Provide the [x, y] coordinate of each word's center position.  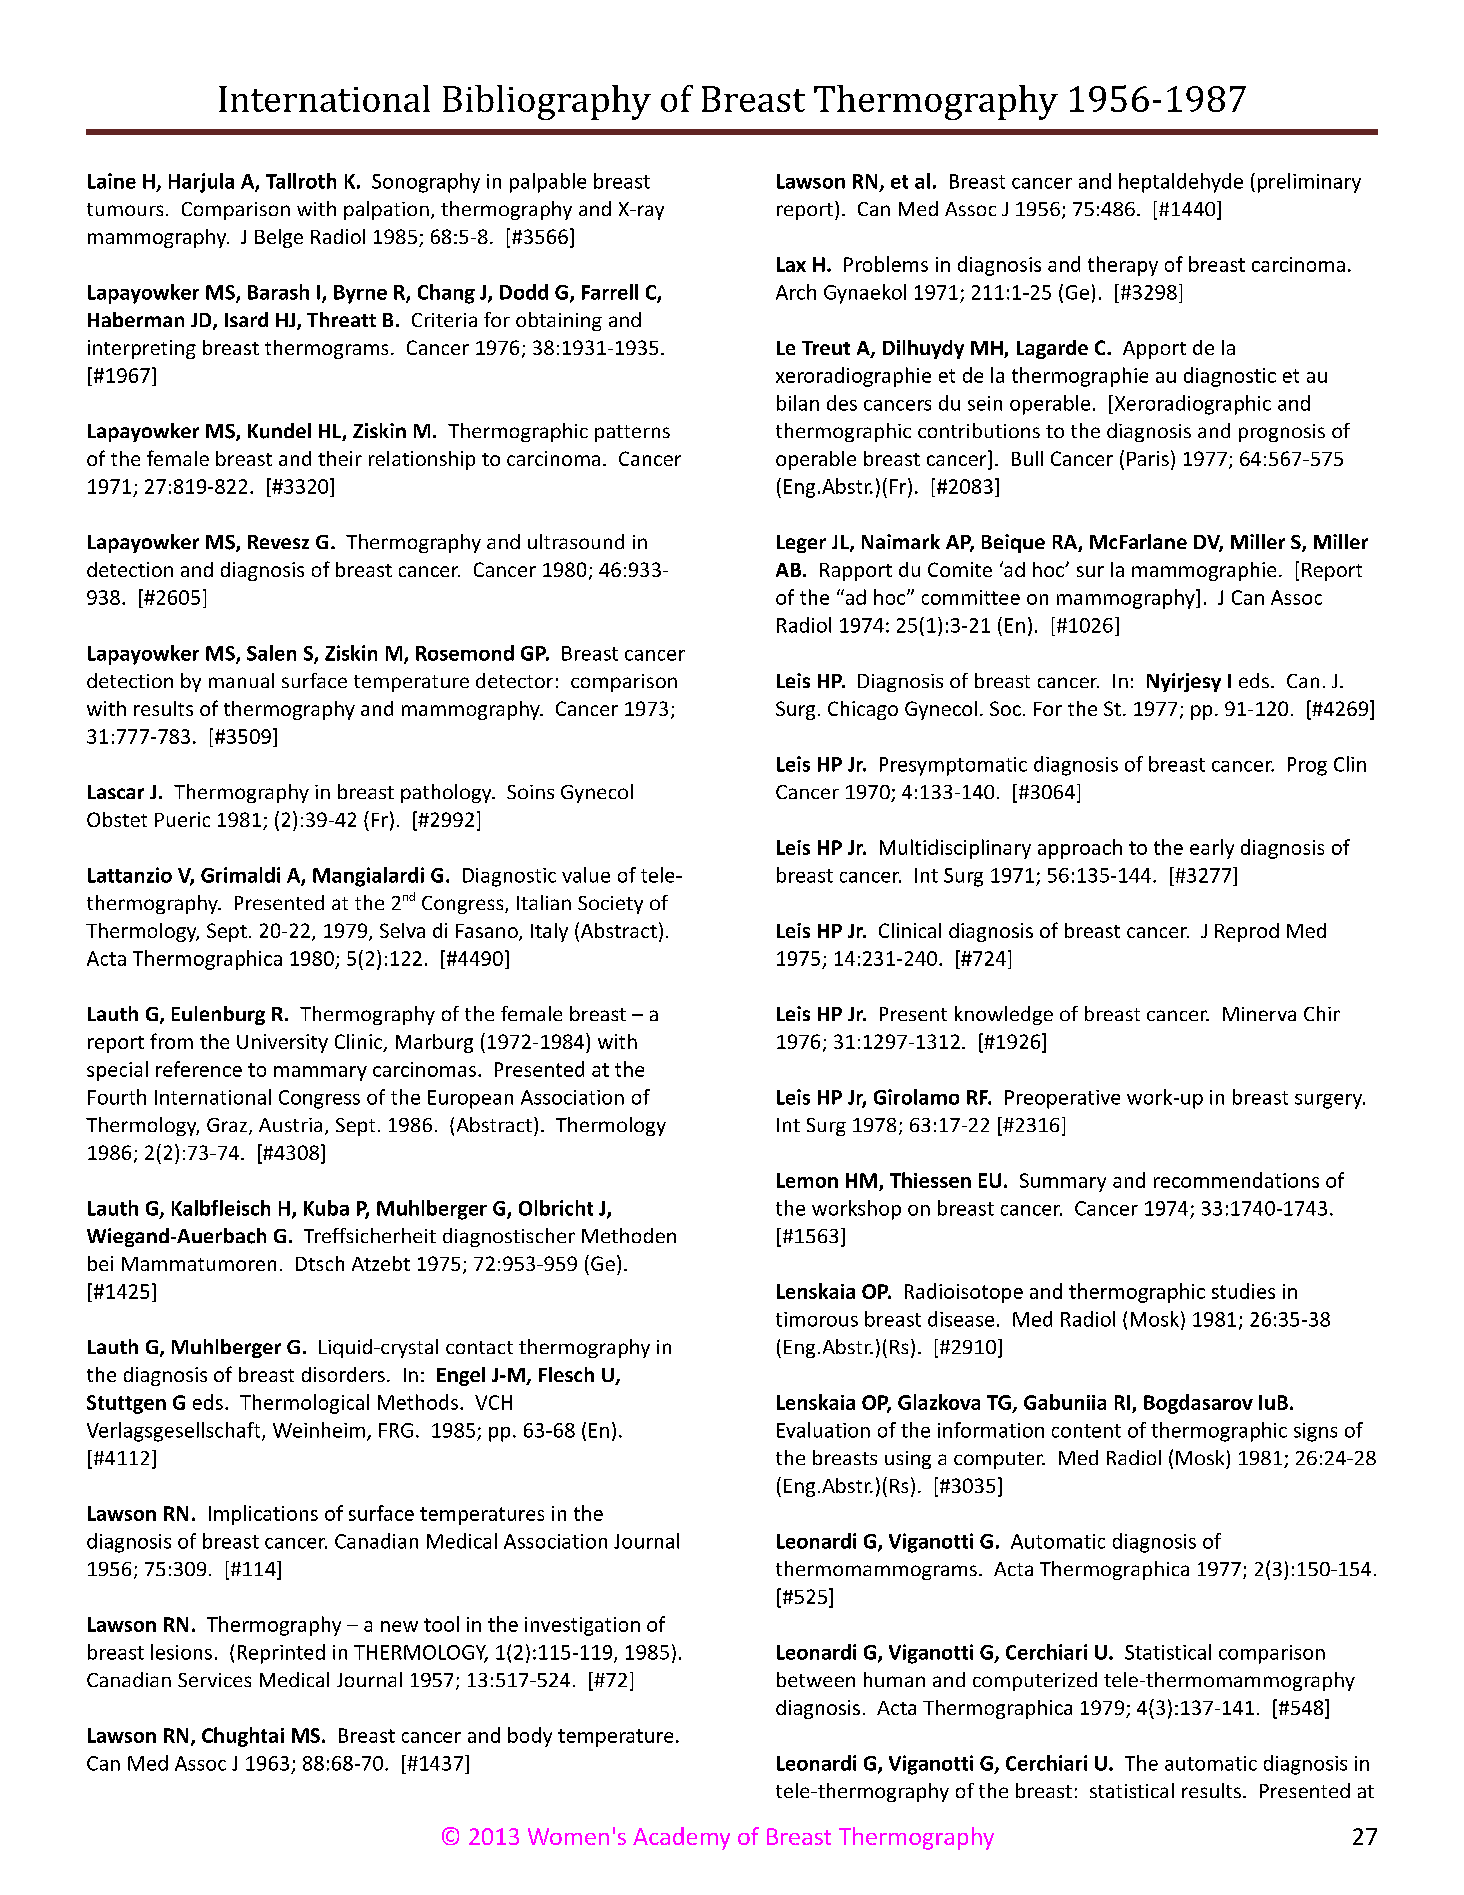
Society [610, 905]
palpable [548, 183]
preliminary [1309, 183]
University [282, 1043]
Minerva [1259, 1014]
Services [214, 1680]
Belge [279, 238]
